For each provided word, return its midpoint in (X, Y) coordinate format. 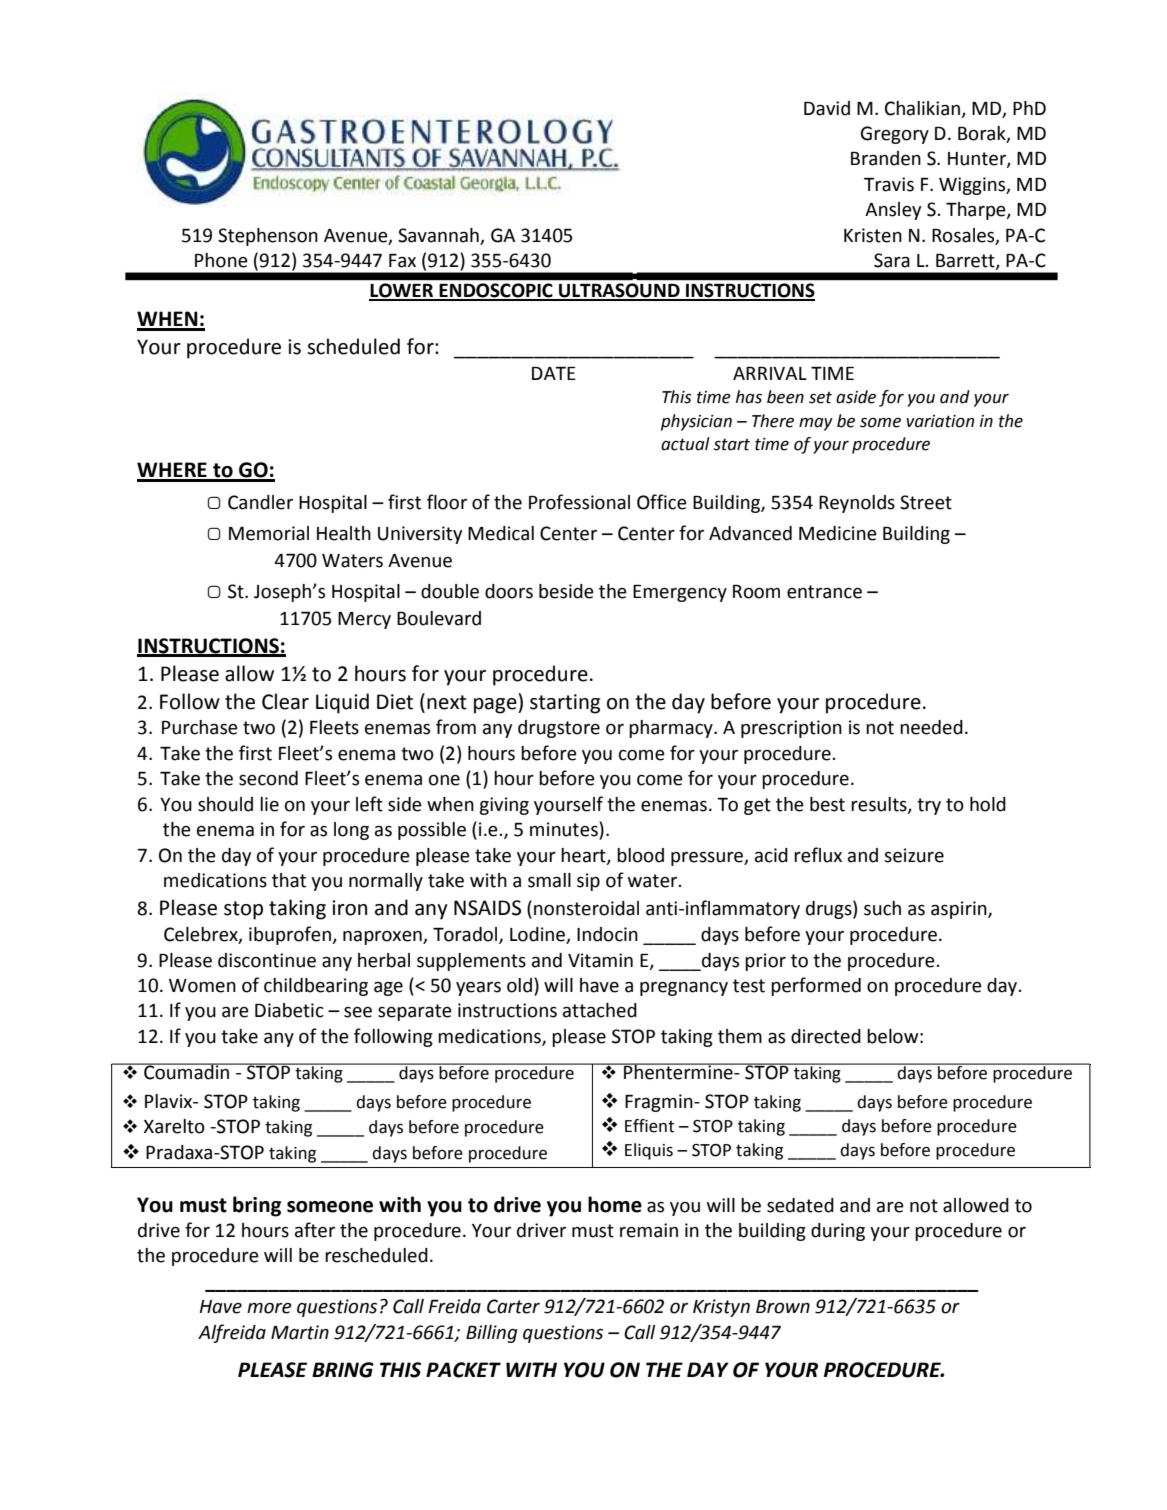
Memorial (269, 533)
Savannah (438, 235)
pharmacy (672, 729)
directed (826, 1036)
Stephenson (268, 237)
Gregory (895, 135)
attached (600, 1010)
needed (931, 727)
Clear (285, 701)
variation (940, 421)
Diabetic (289, 1010)
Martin (300, 1332)
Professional (579, 502)
